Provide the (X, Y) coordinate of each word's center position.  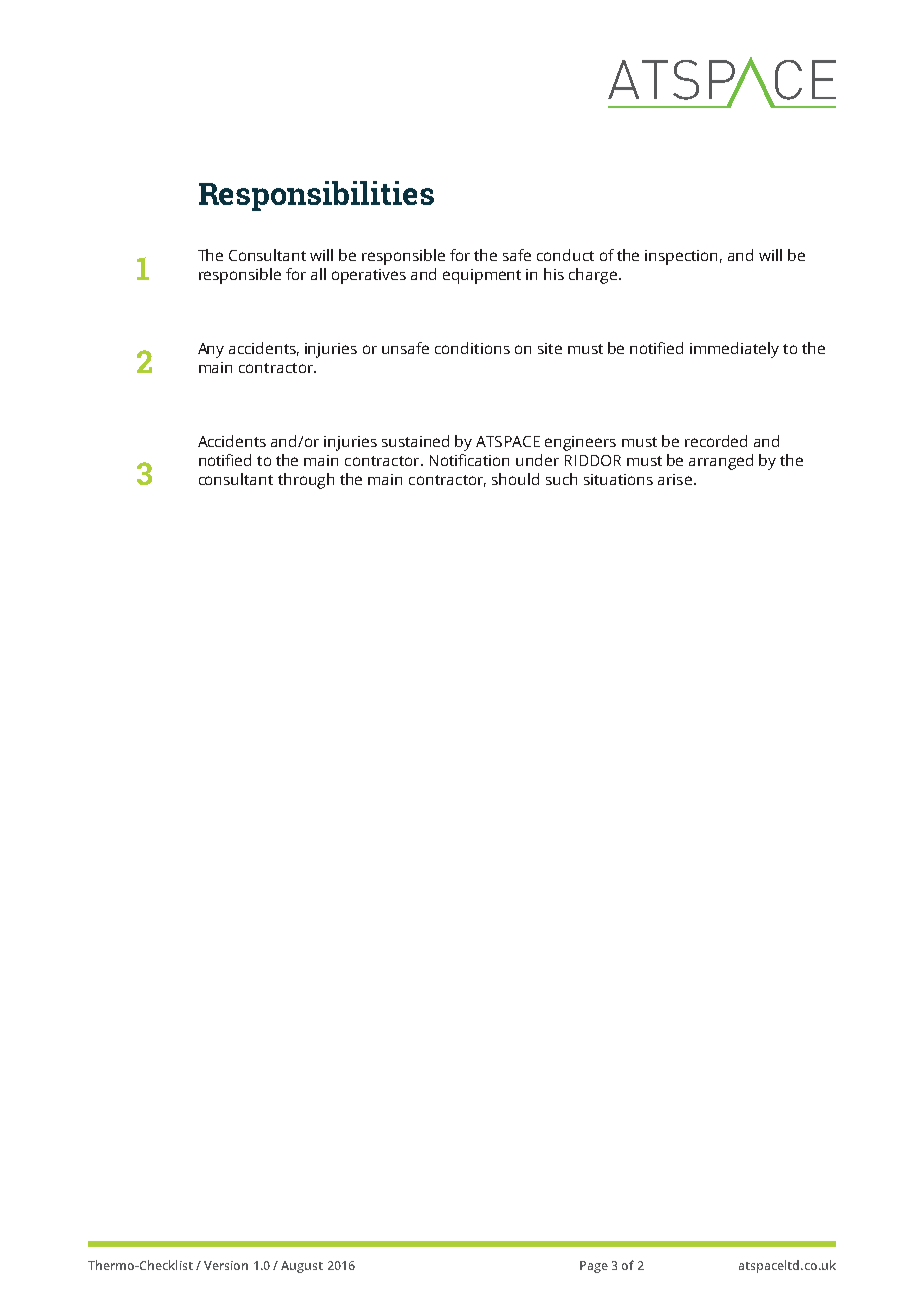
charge (594, 276)
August (302, 1267)
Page (594, 1267)
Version (226, 1265)
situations (618, 479)
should (515, 479)
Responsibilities (316, 196)
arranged (721, 462)
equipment (482, 276)
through (306, 481)
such (561, 479)
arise (675, 479)
